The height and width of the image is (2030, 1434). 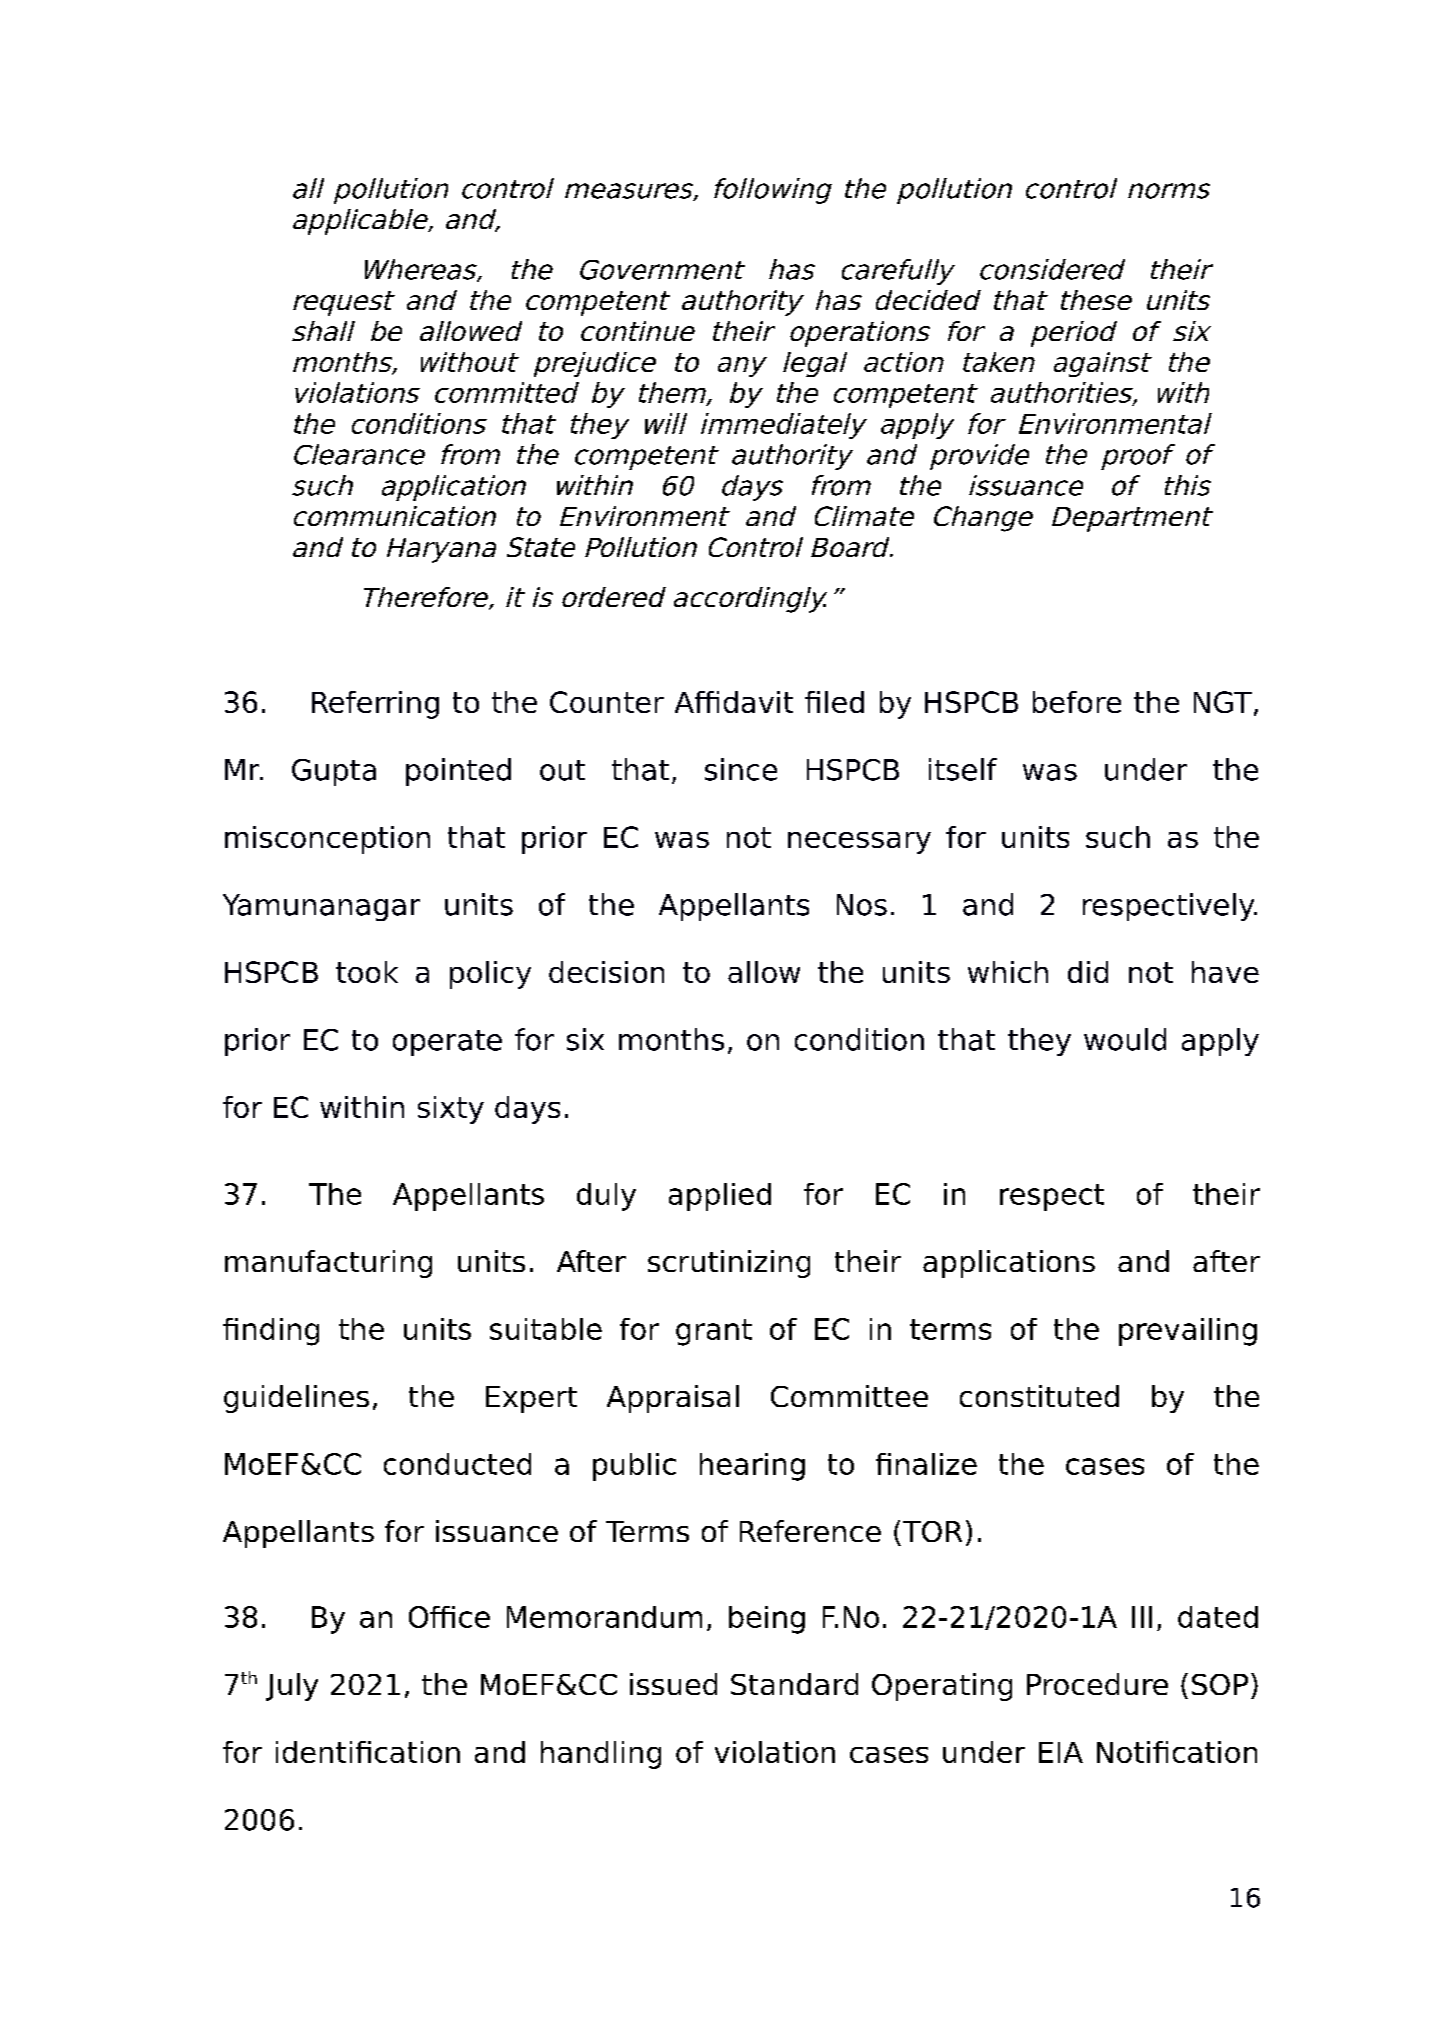 I want to click on operate, so click(x=447, y=1043).
